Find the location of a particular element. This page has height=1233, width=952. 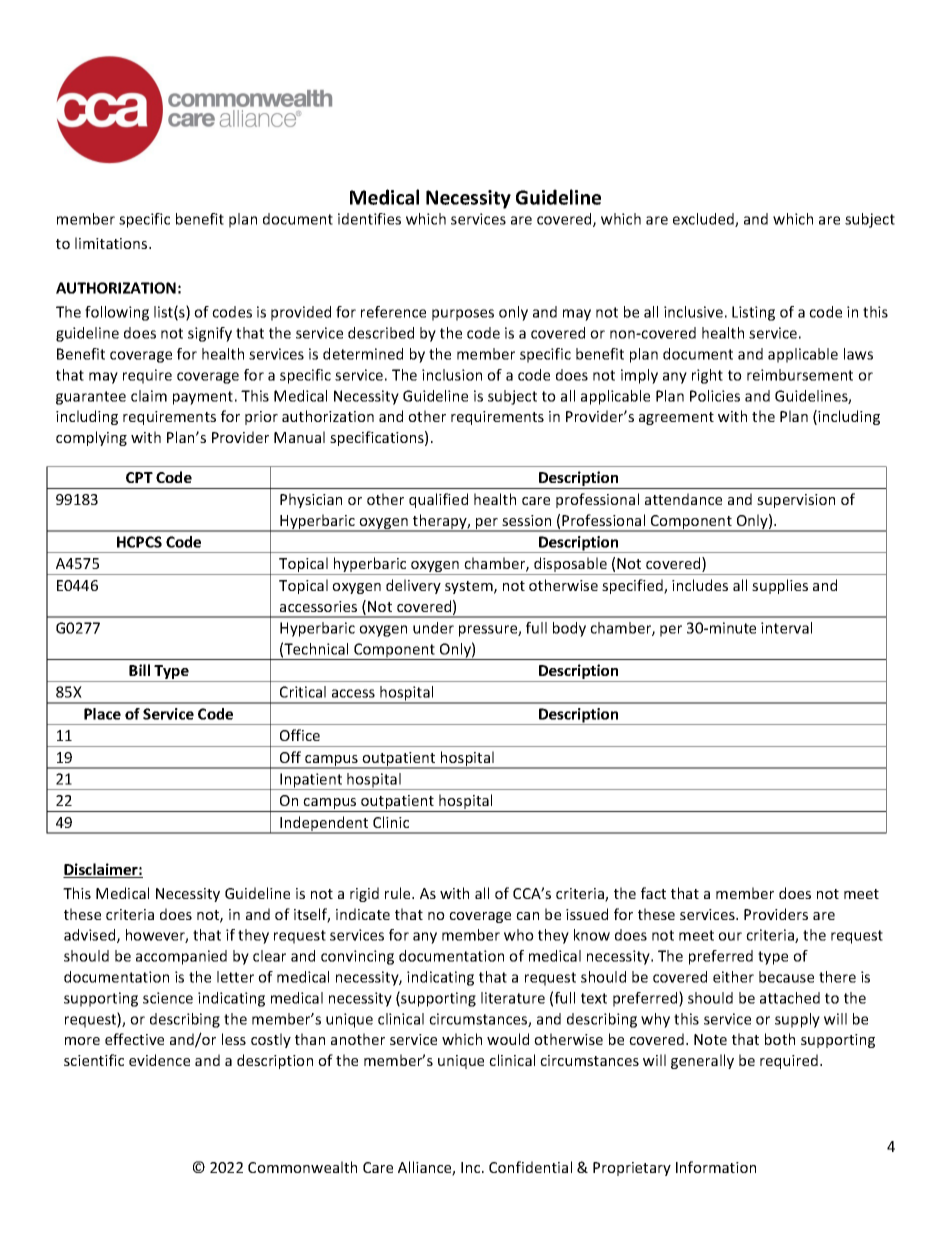

rule is located at coordinates (399, 893).
